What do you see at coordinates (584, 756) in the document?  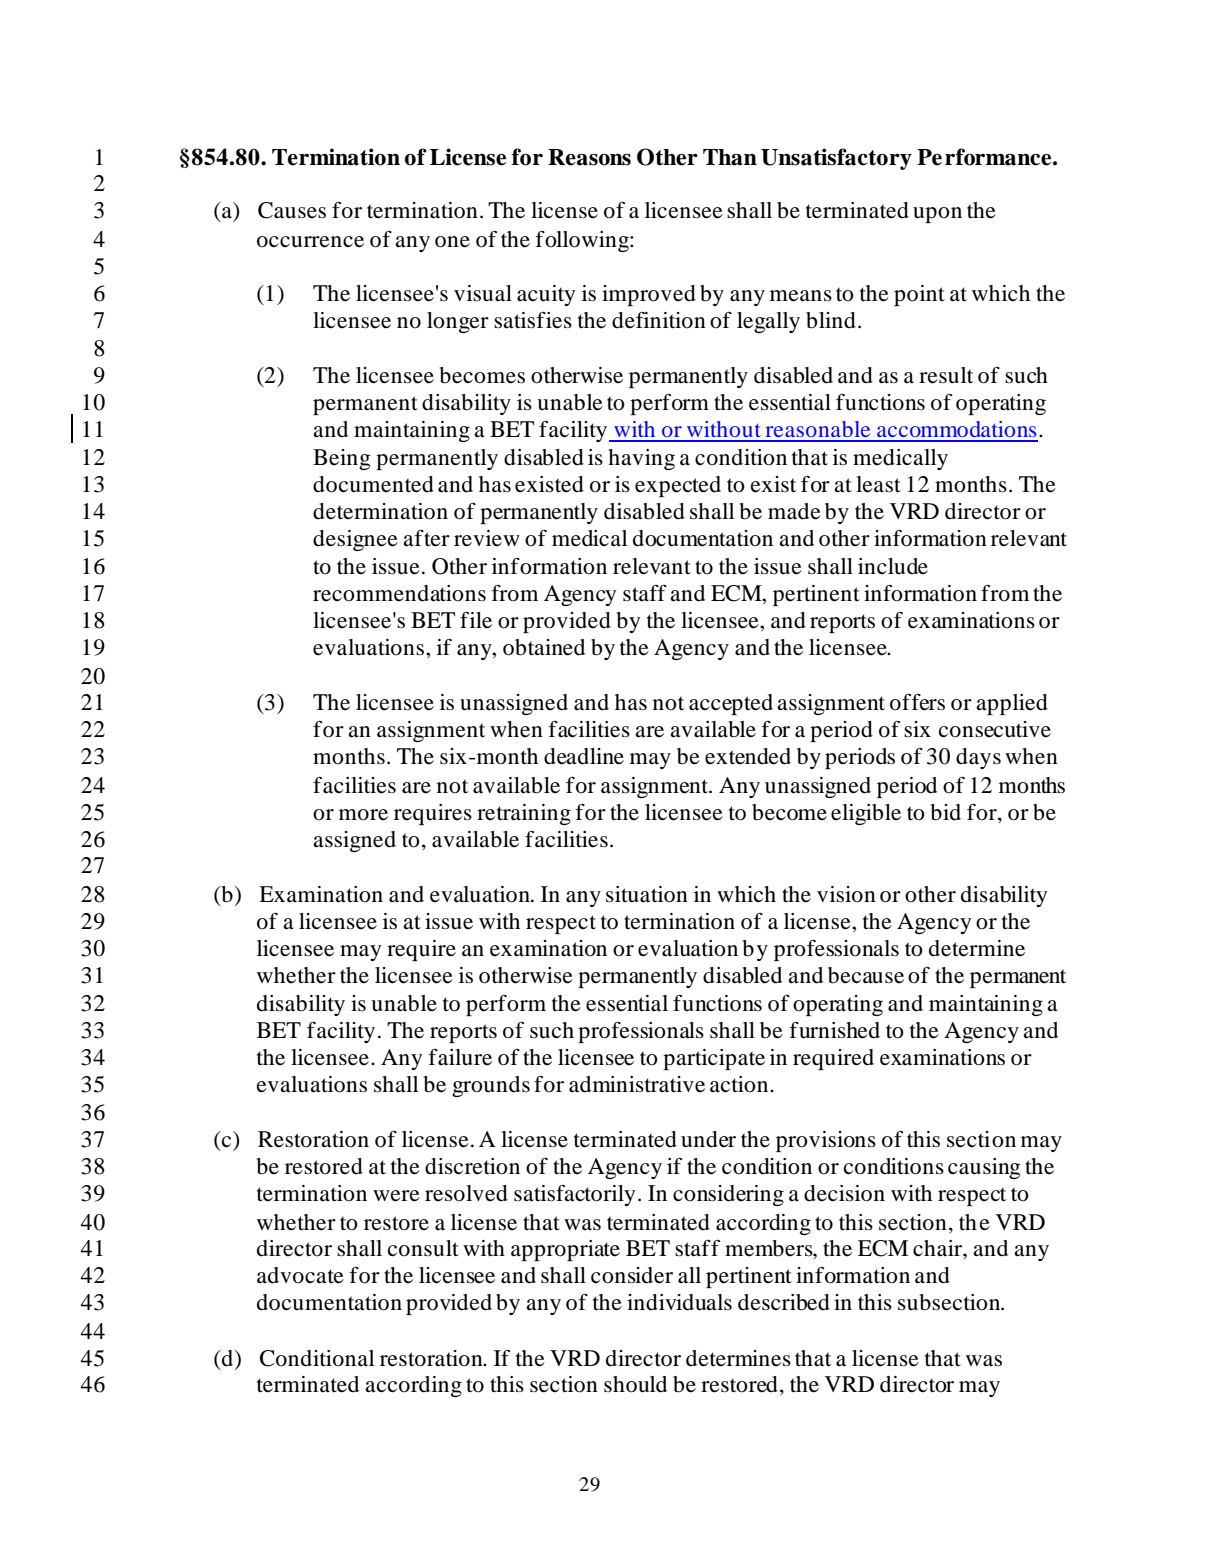 I see `deadline` at bounding box center [584, 756].
